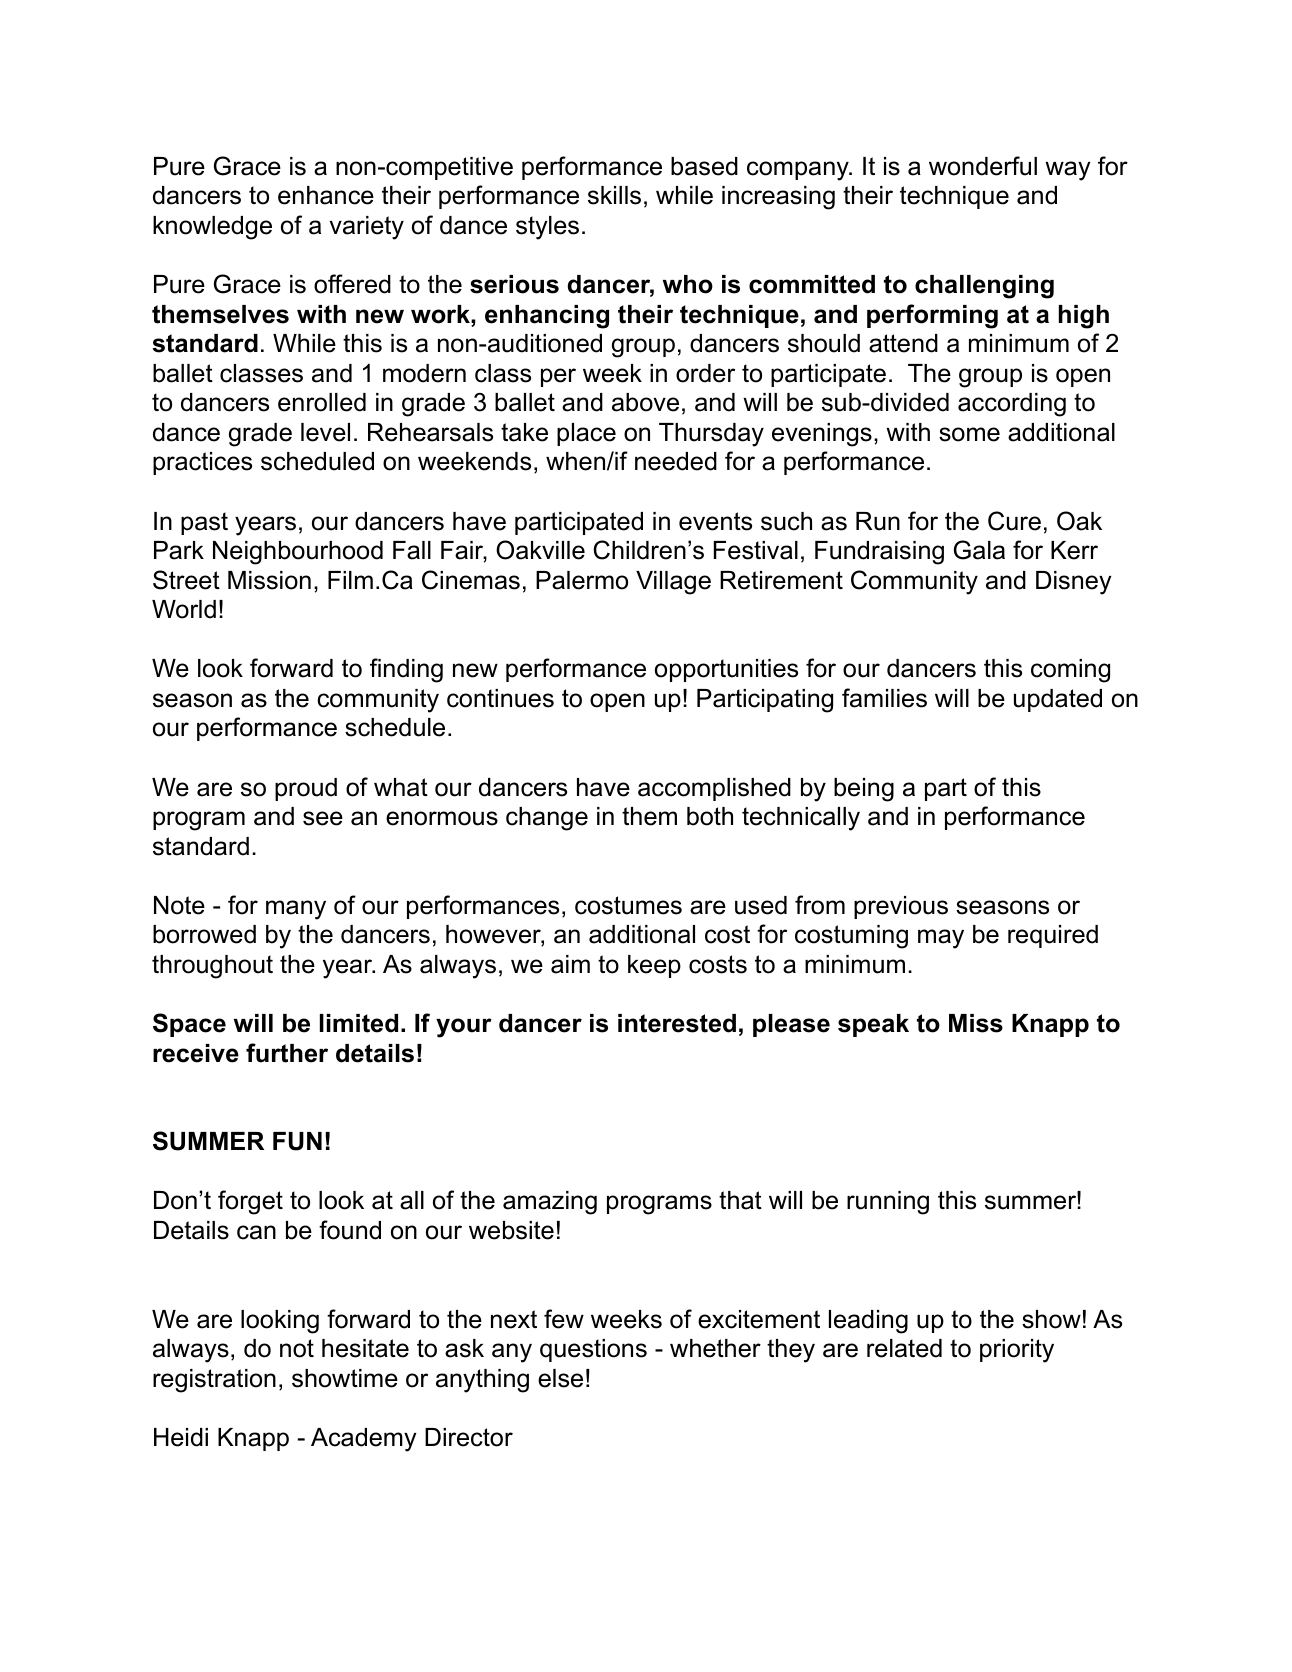  What do you see at coordinates (983, 166) in the screenshot?
I see `wonderful` at bounding box center [983, 166].
